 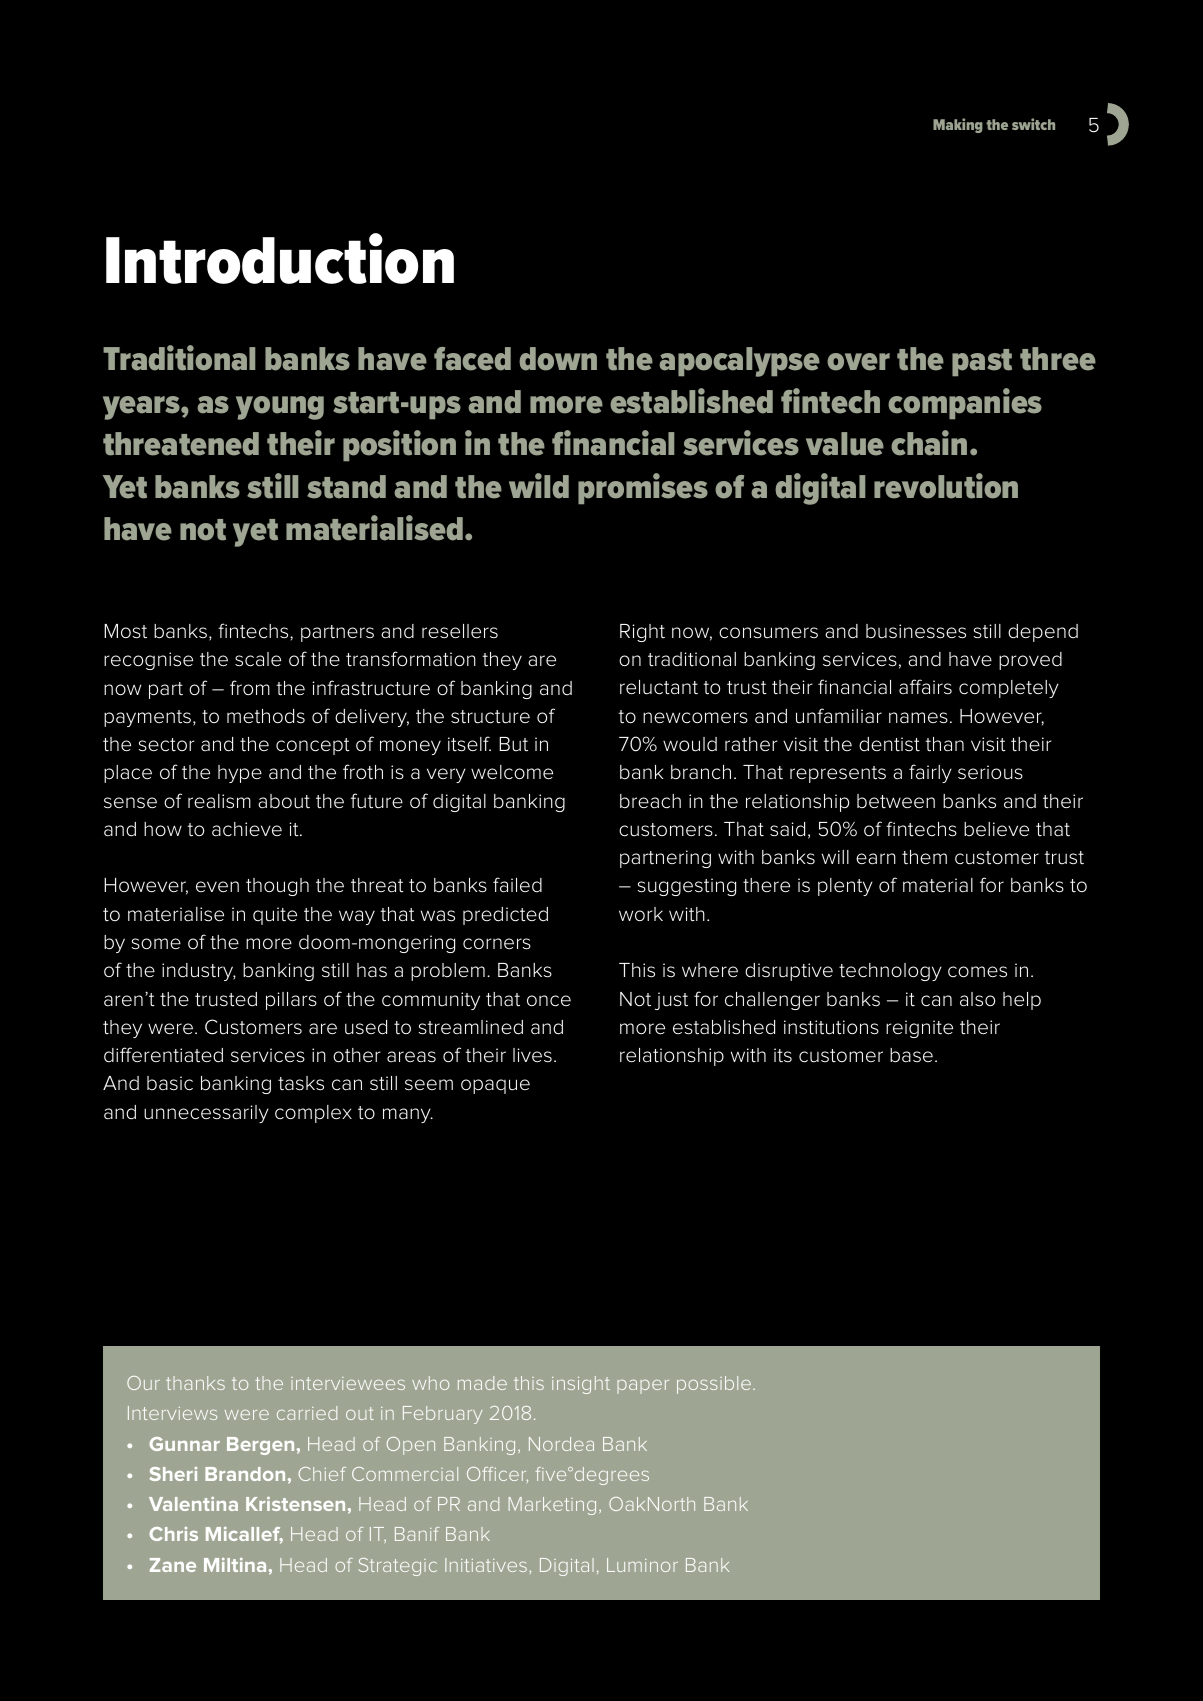 What do you see at coordinates (552, 1506) in the document?
I see `Marketing` at bounding box center [552, 1506].
